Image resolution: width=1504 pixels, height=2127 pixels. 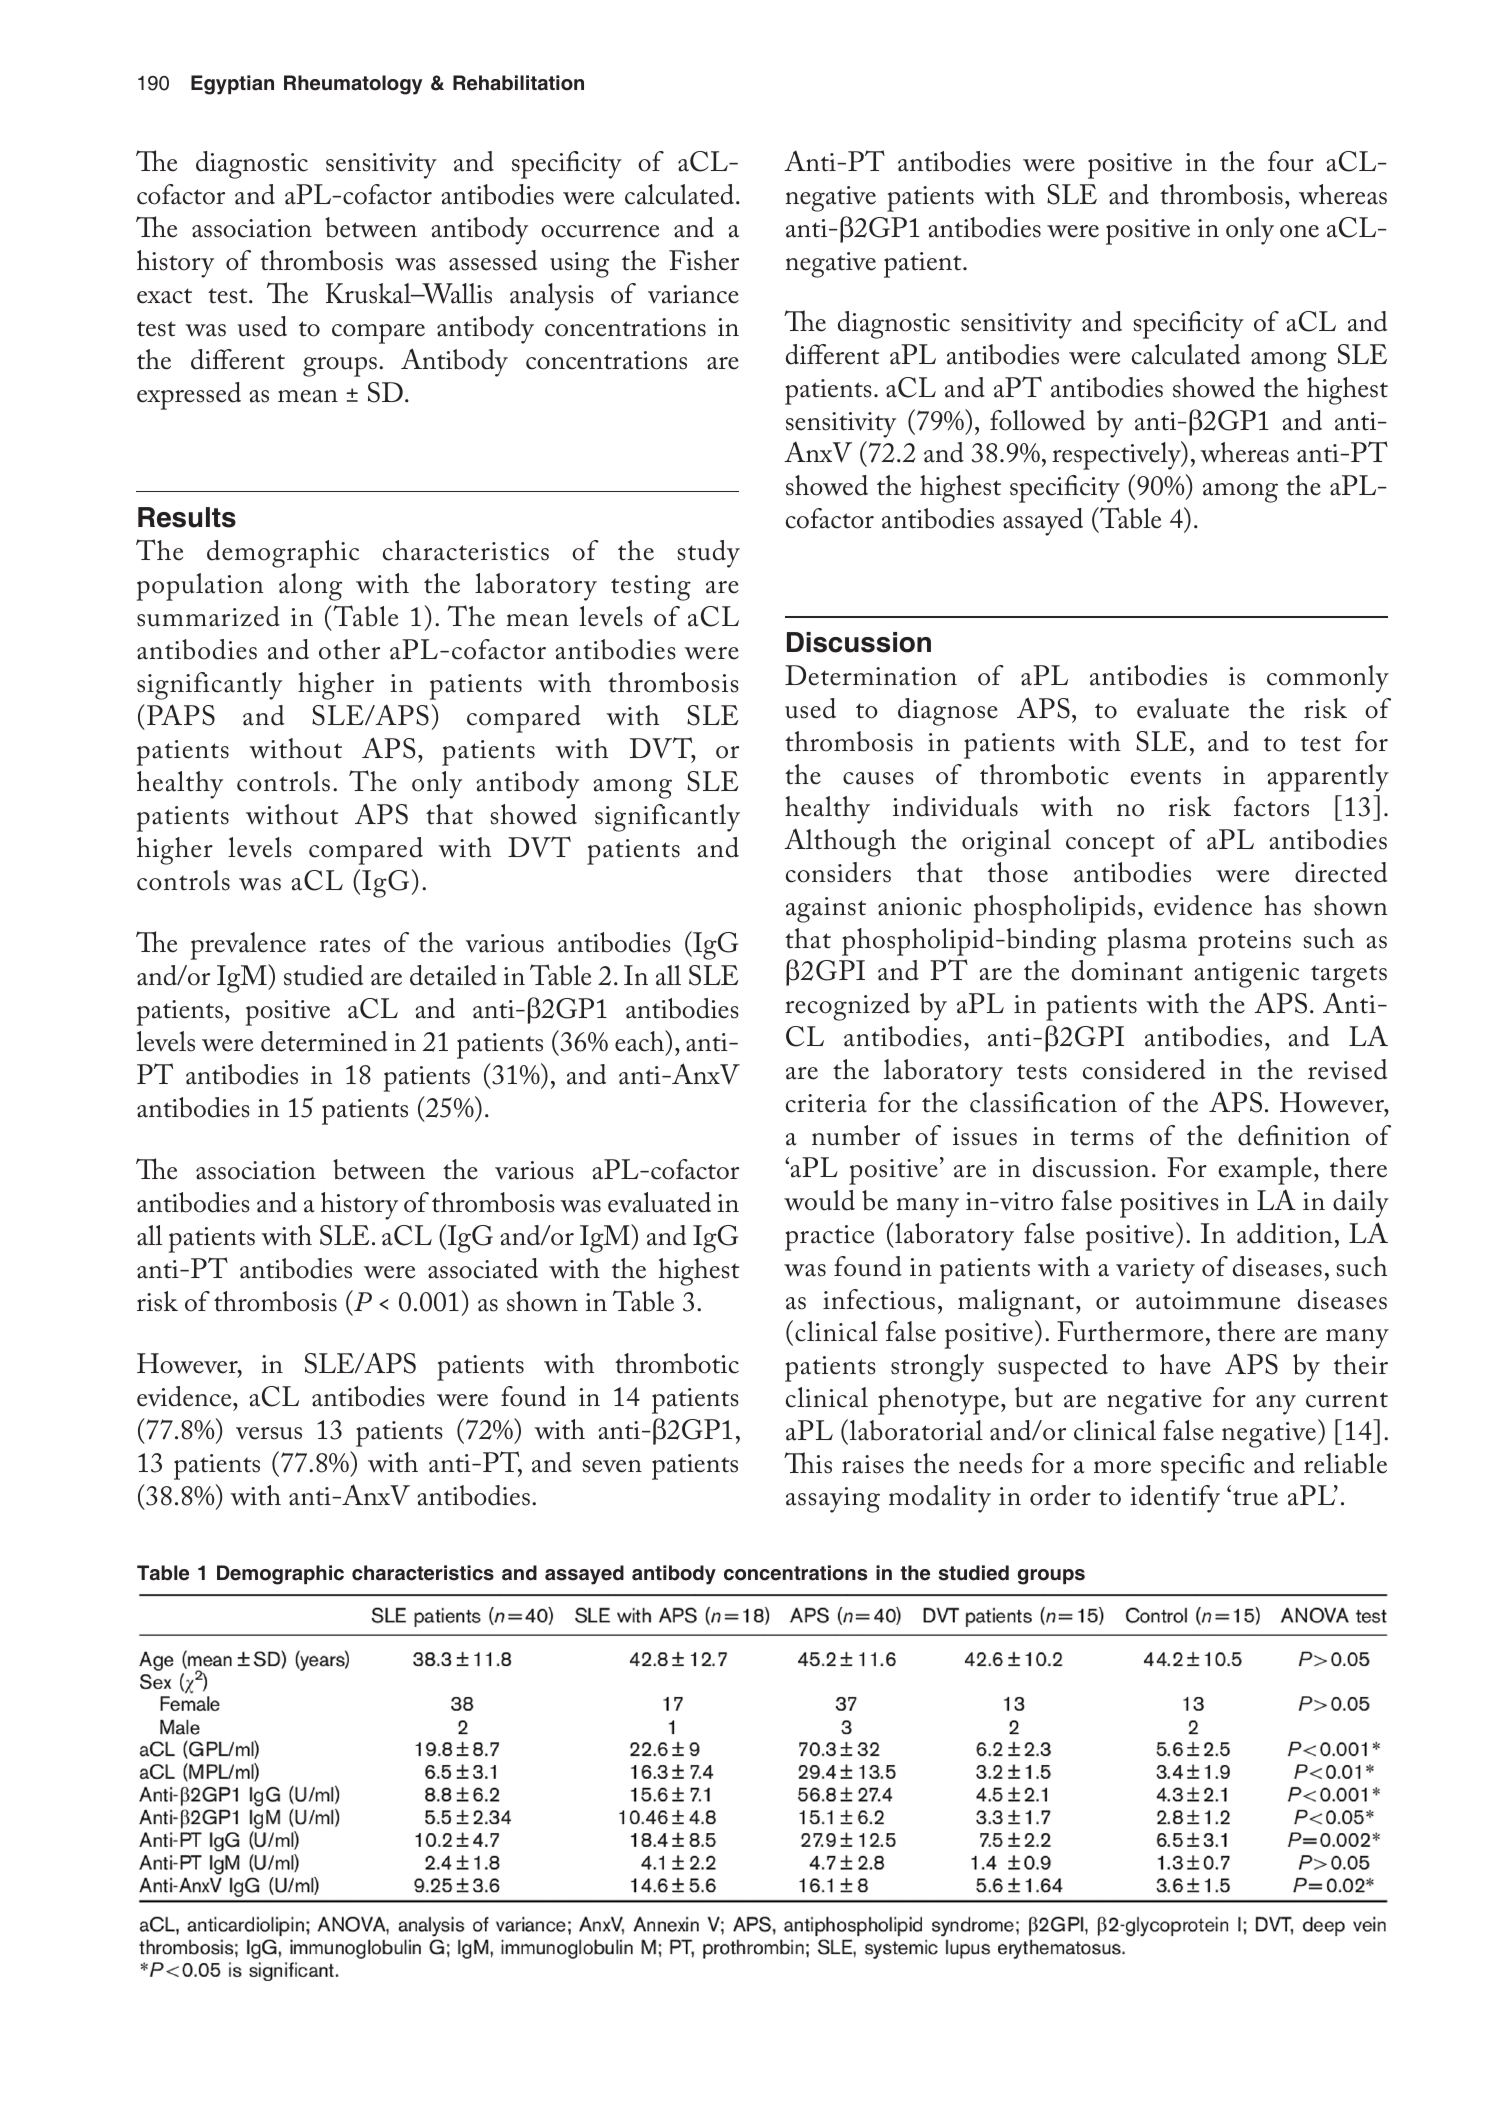 I want to click on dominant, so click(x=1127, y=970).
